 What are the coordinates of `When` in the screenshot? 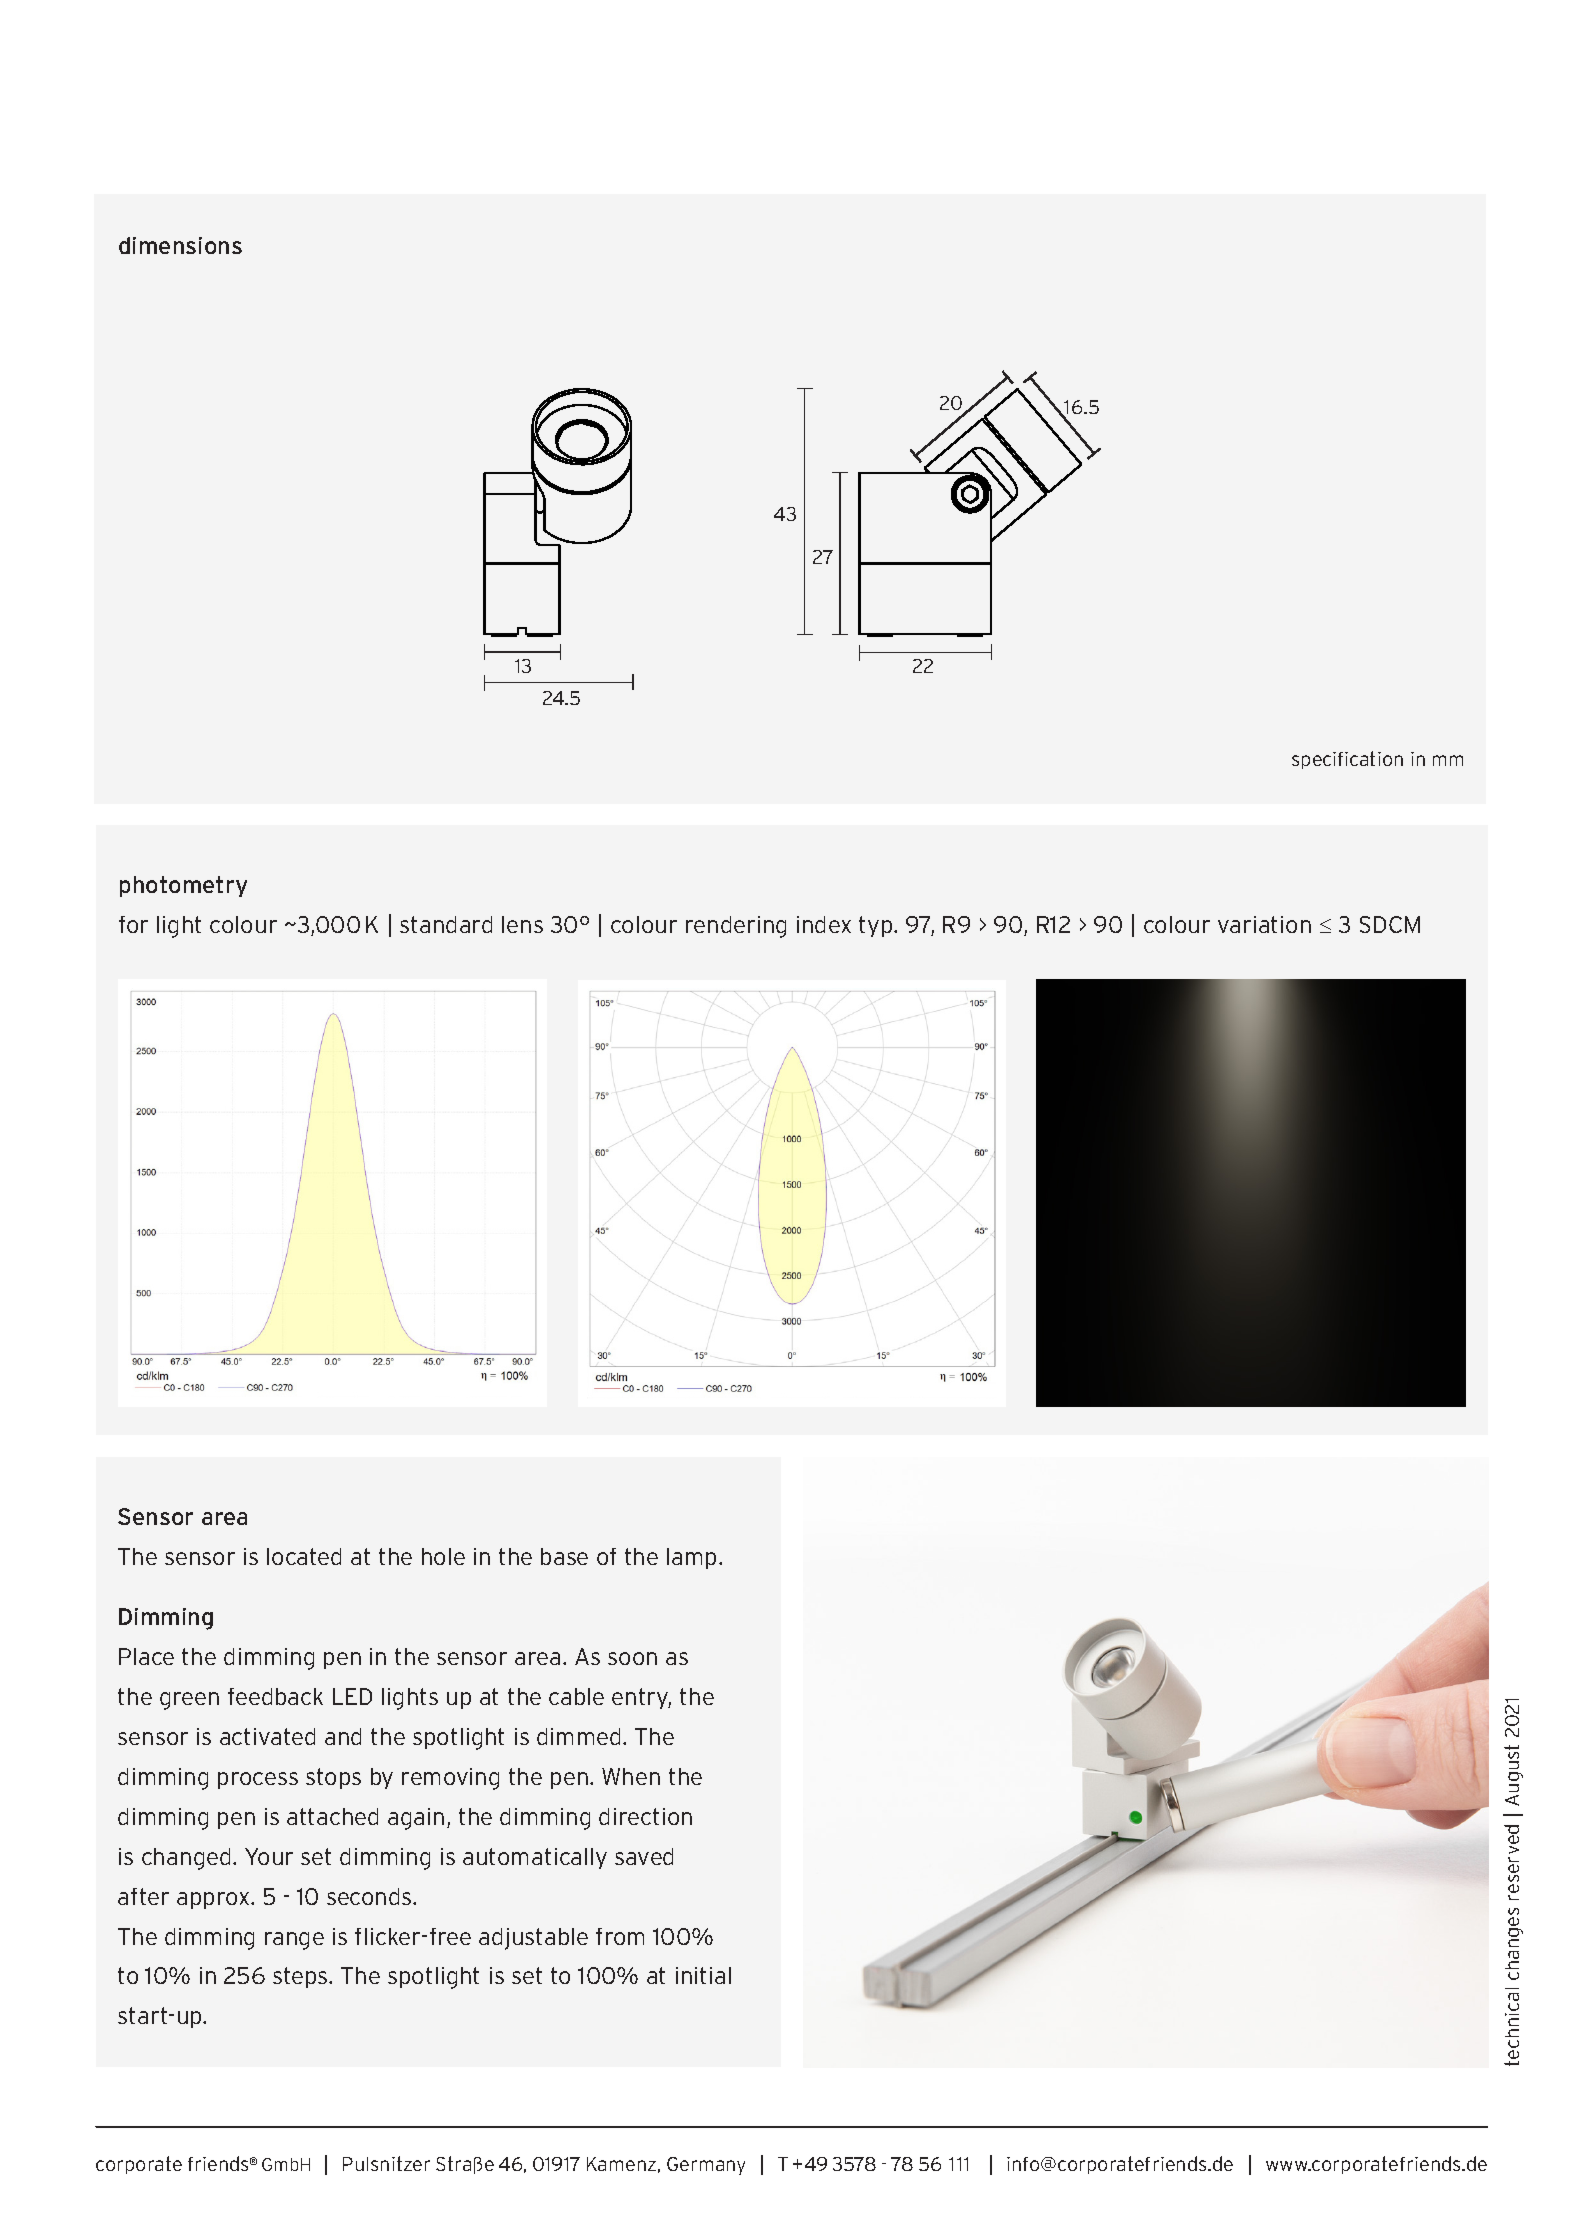 It's located at (631, 1776).
